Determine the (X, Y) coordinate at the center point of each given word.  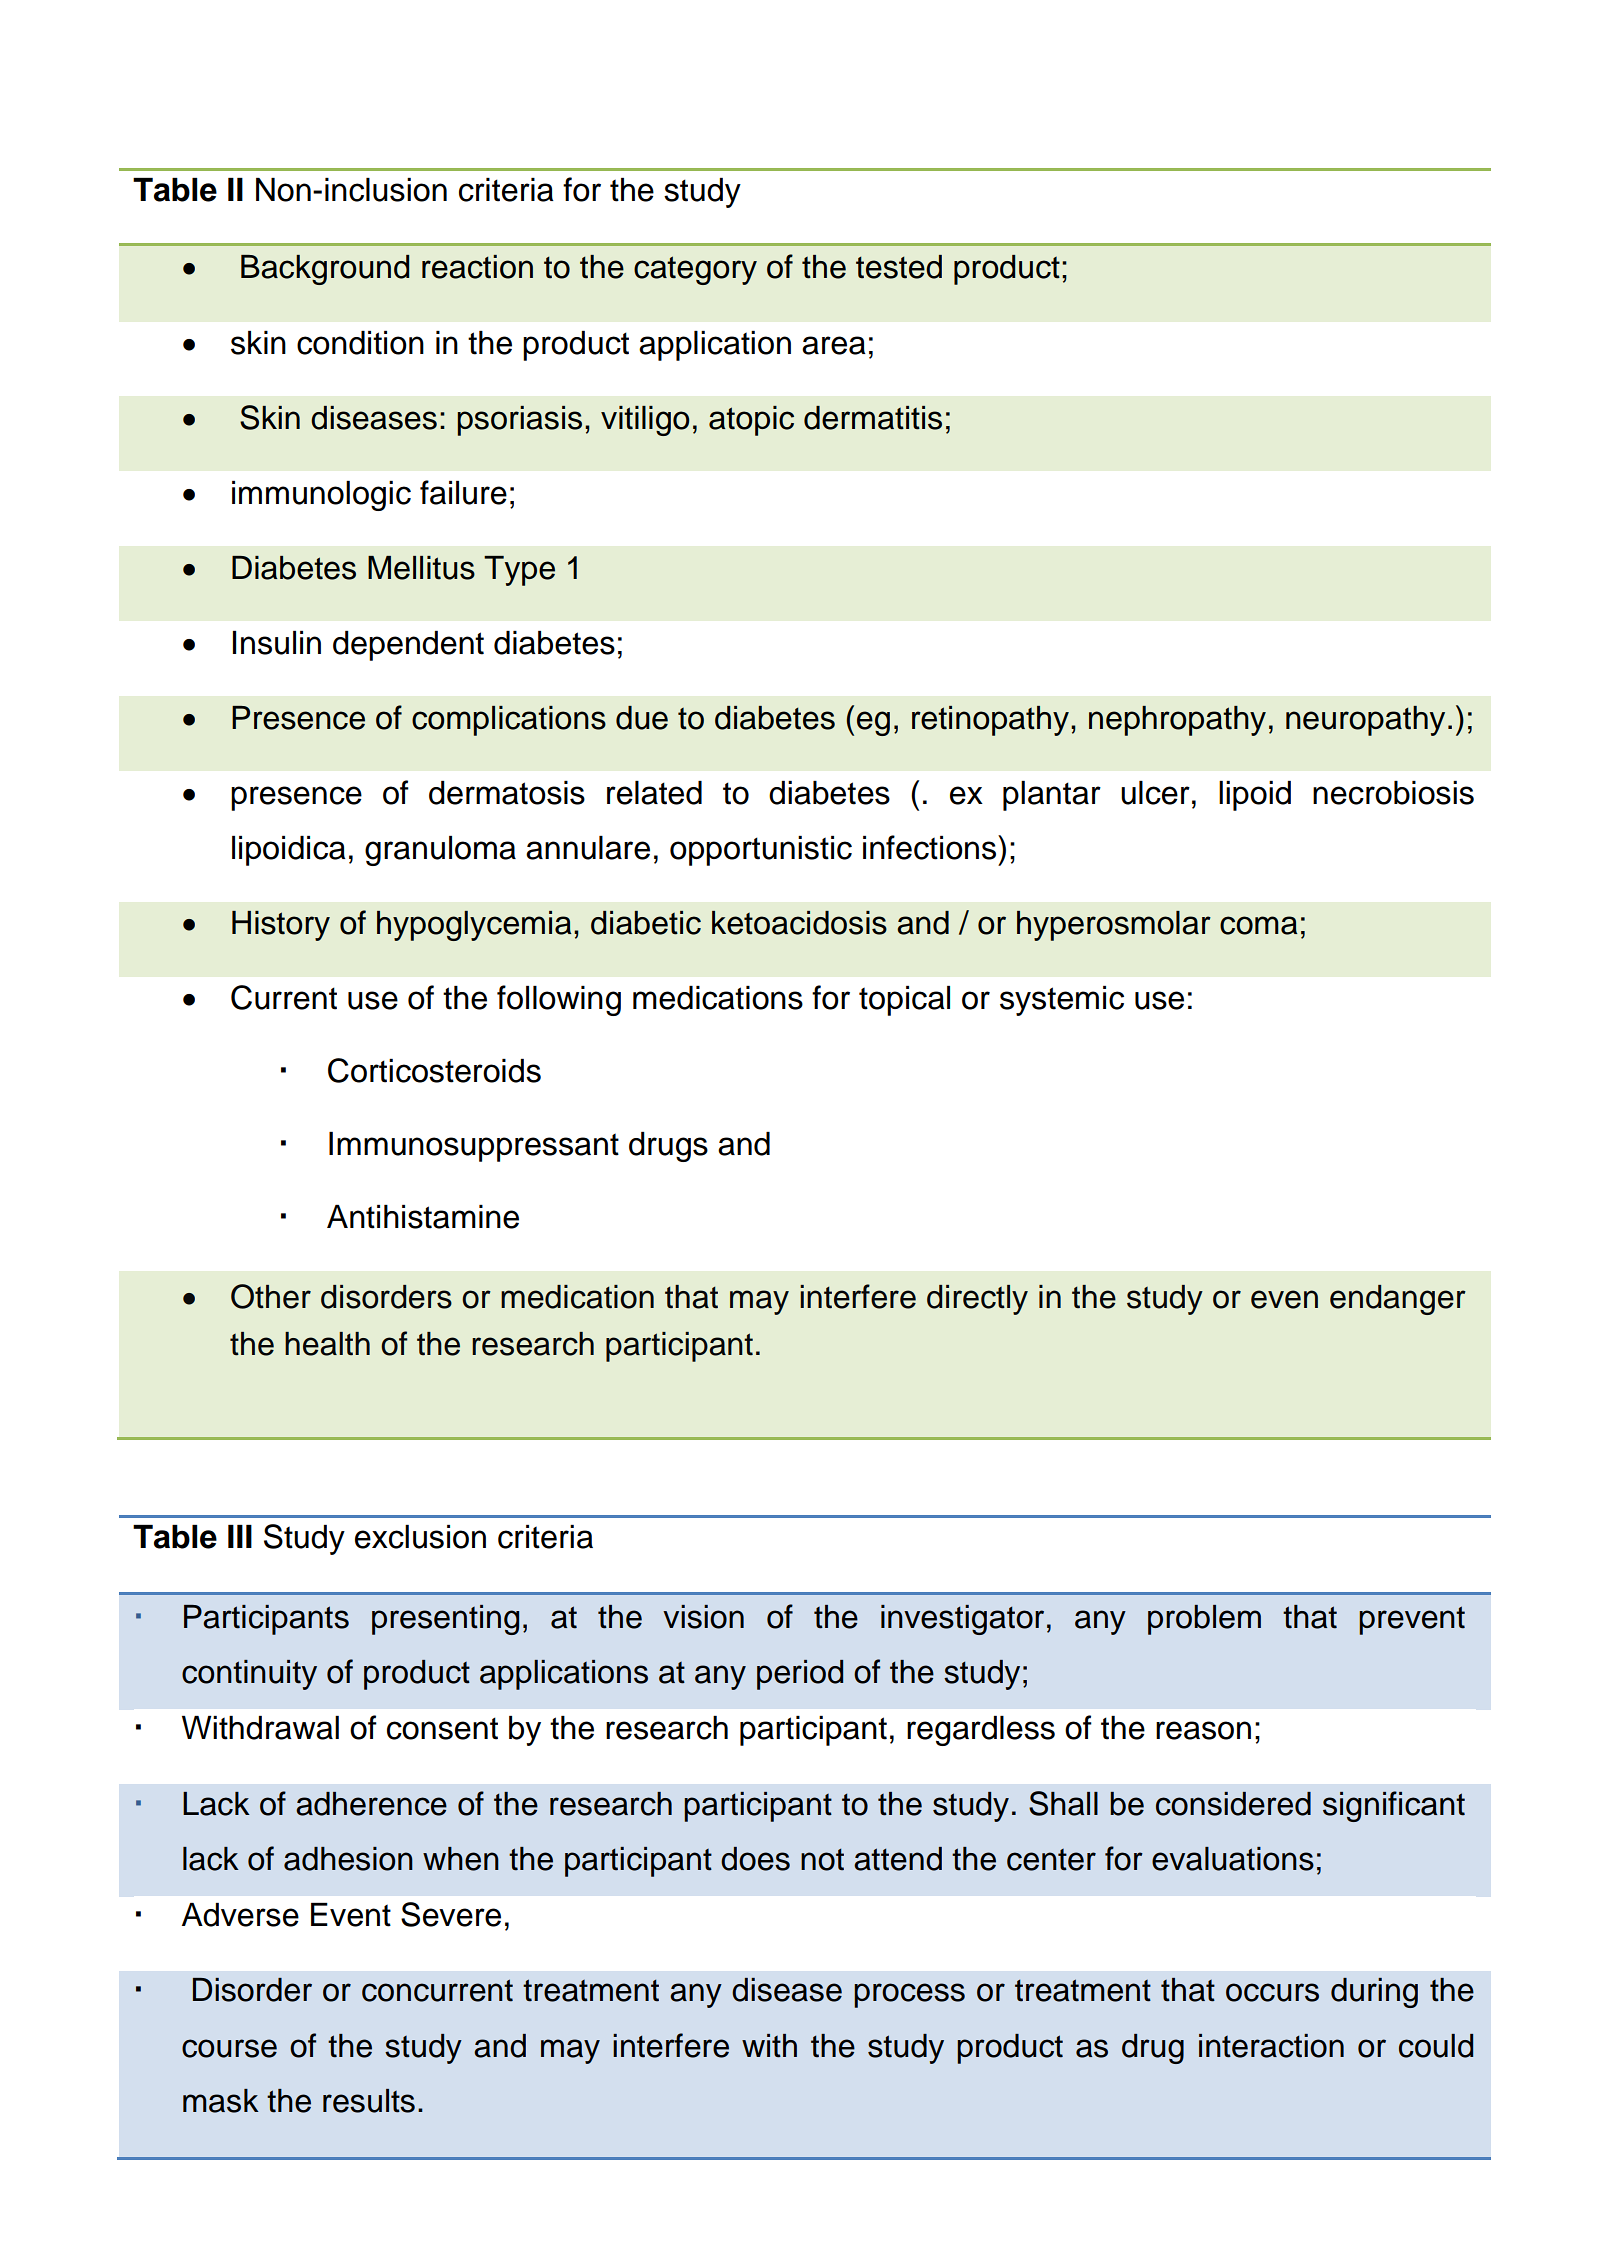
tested (899, 267)
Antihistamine (423, 1217)
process (909, 1995)
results (369, 2101)
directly (977, 1300)
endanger (1398, 1300)
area (834, 345)
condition (360, 343)
